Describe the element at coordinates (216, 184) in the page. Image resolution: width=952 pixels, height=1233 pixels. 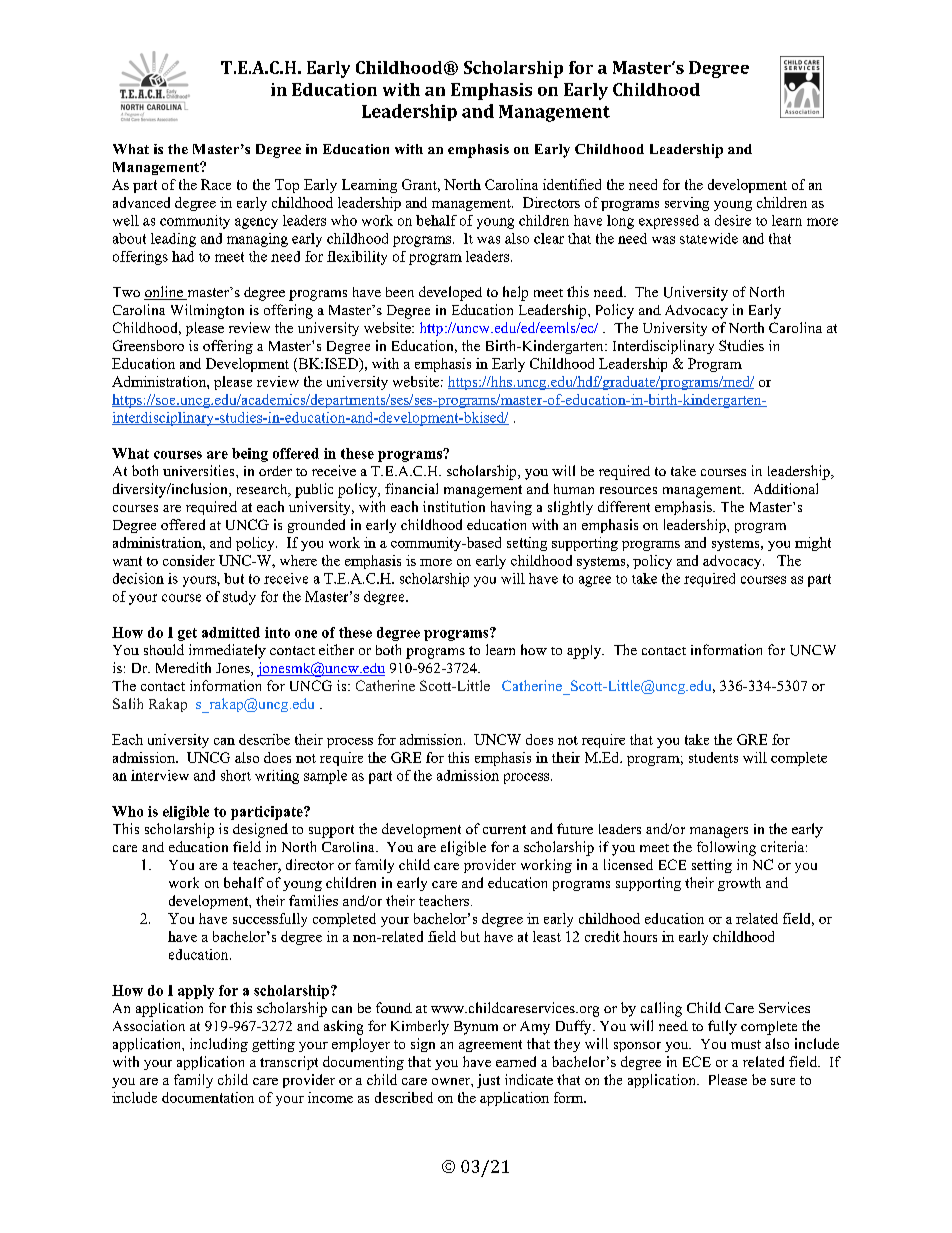
I see `Race` at that location.
